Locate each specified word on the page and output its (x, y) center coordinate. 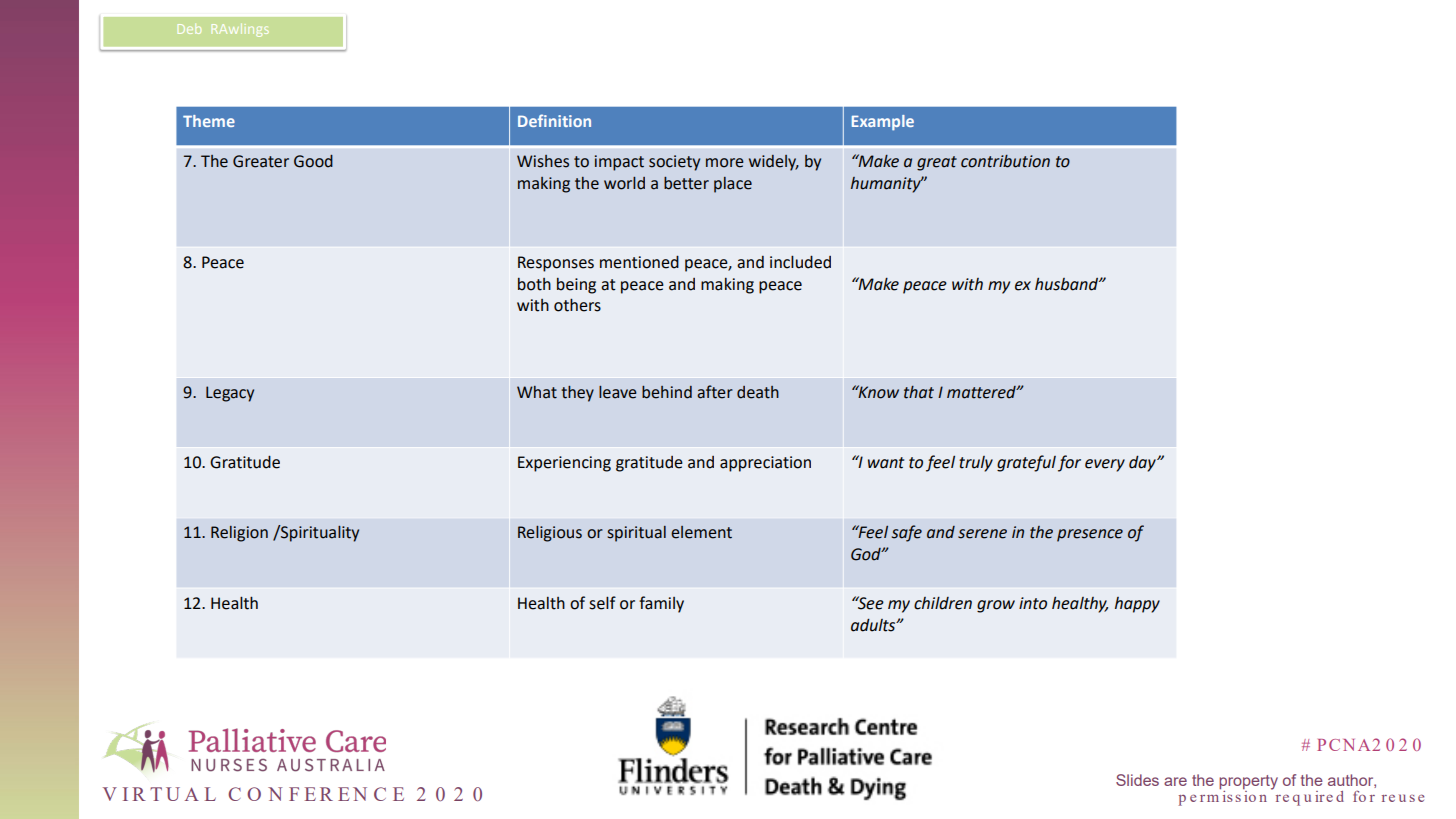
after (715, 392)
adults (874, 625)
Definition (554, 120)
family (661, 604)
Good (313, 161)
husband (1067, 284)
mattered (982, 392)
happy (1137, 605)
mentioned (639, 262)
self (602, 603)
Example (883, 123)
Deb (189, 29)
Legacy (230, 394)
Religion (239, 534)
